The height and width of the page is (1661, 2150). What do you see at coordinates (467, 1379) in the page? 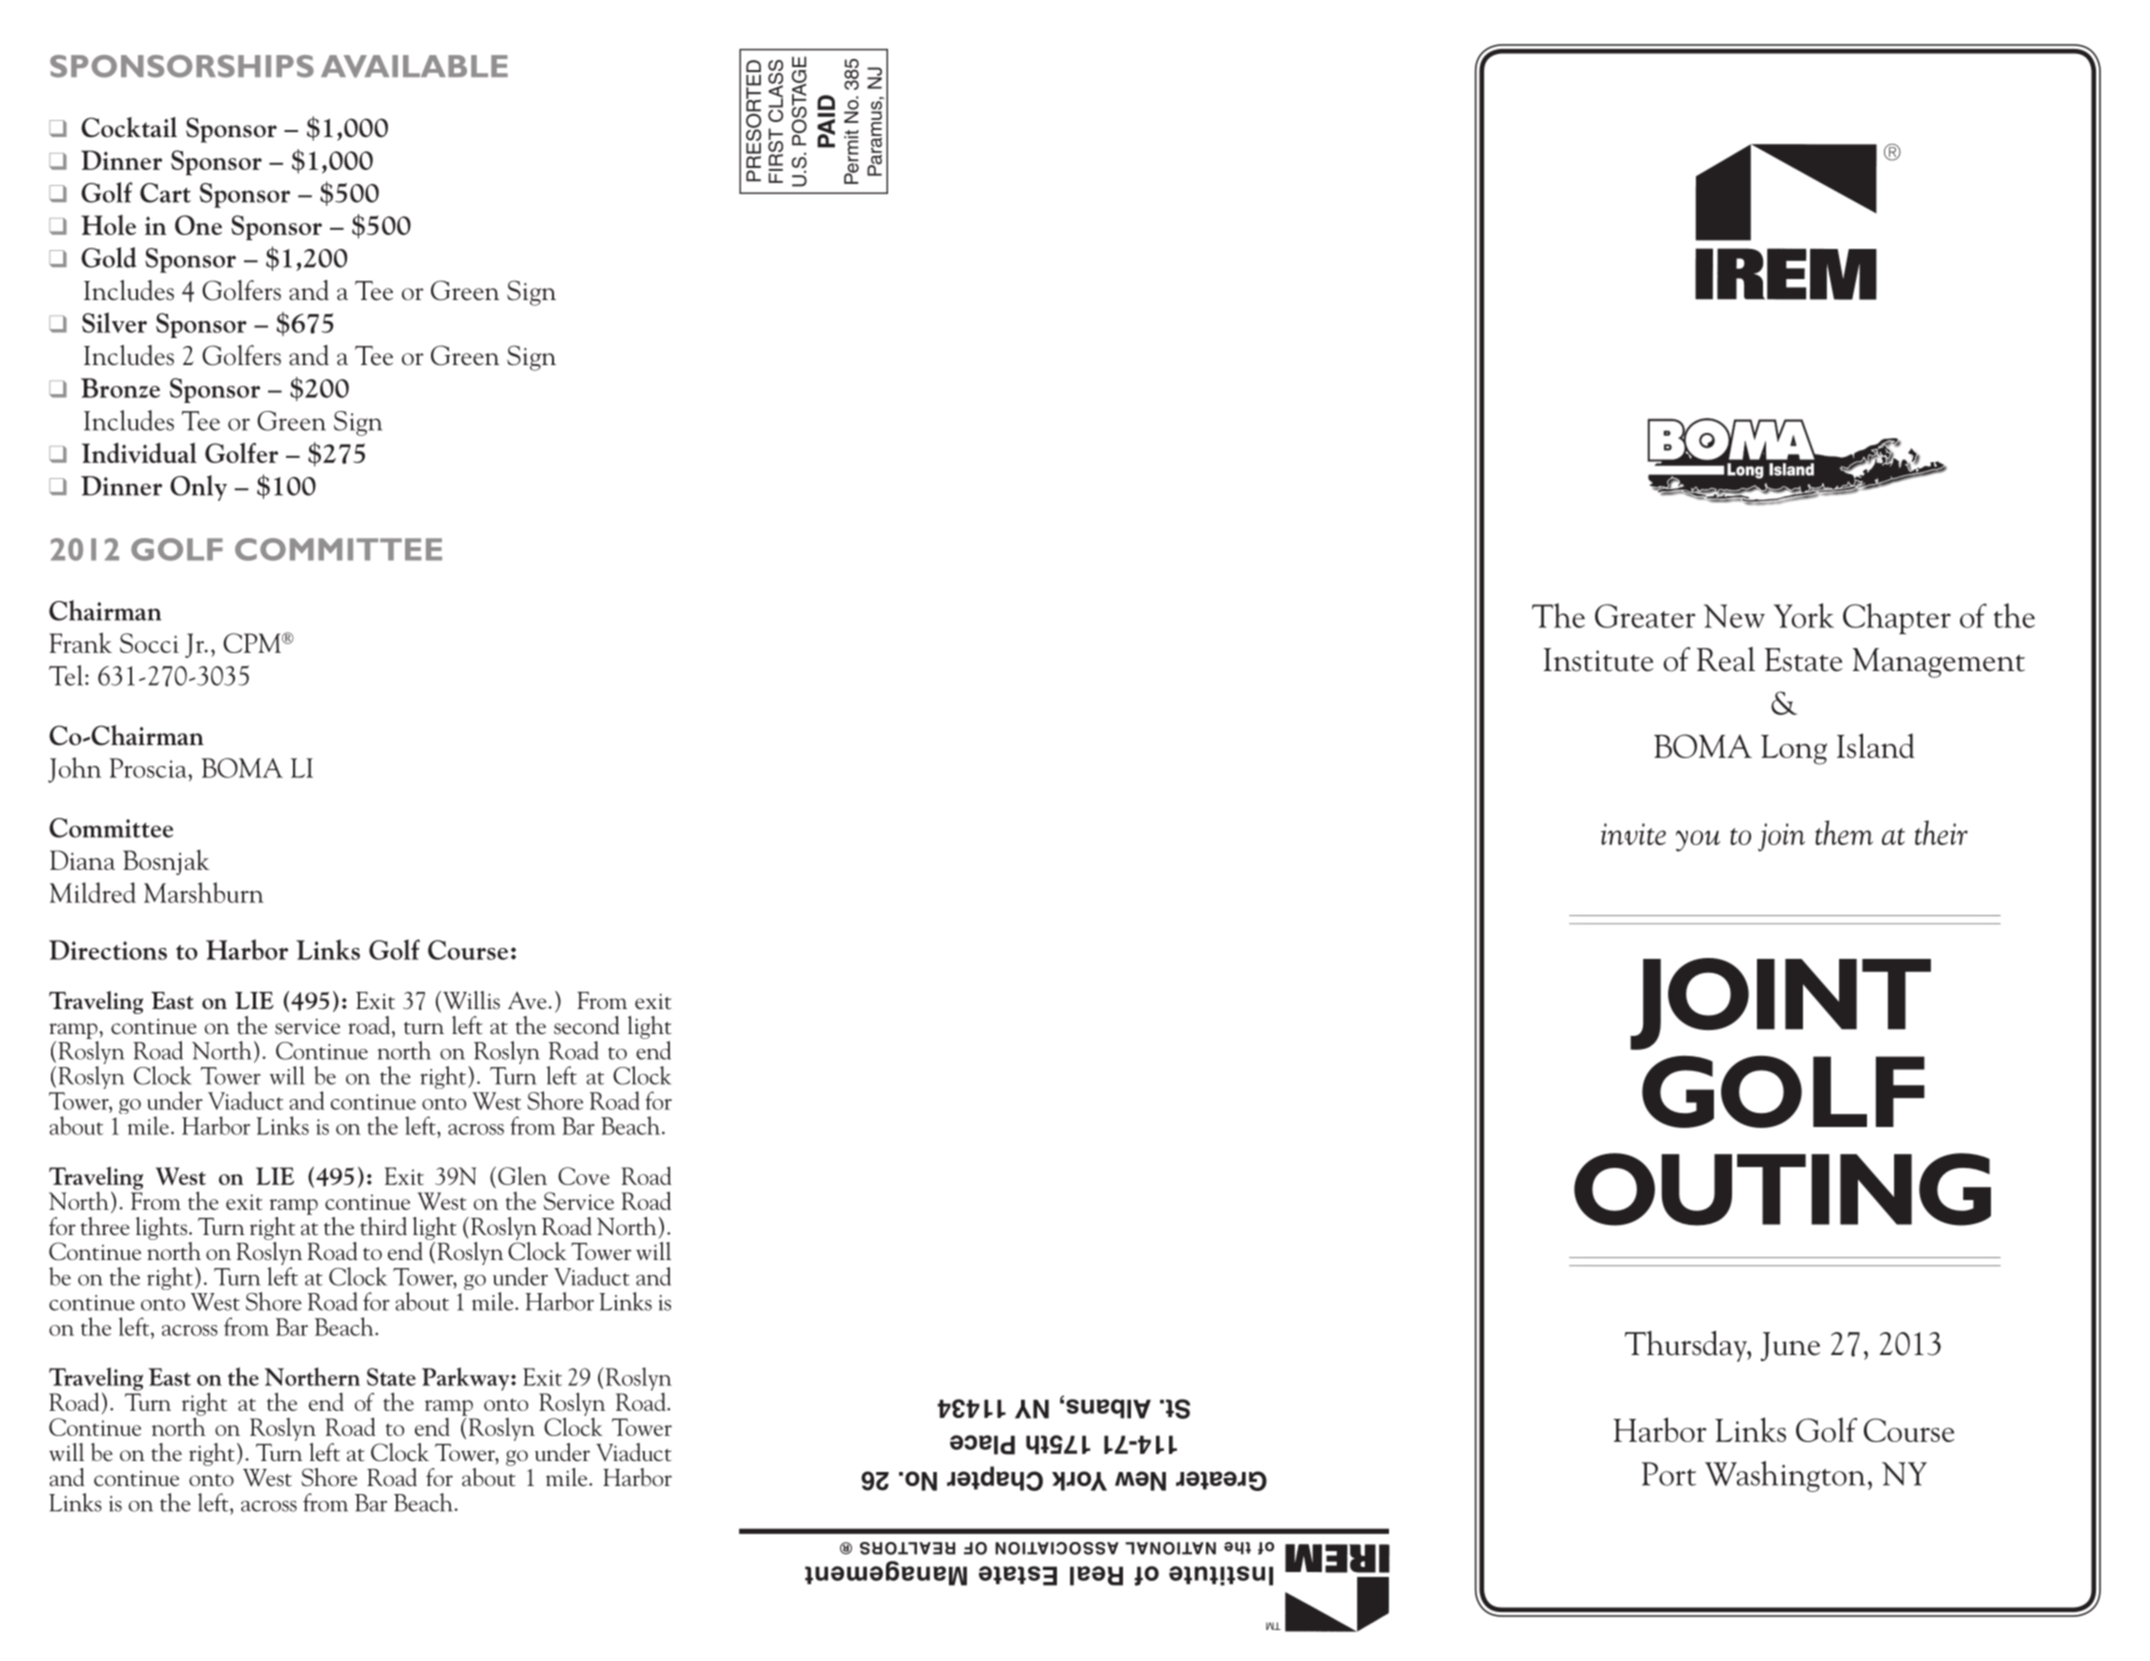
I see `Parkway` at bounding box center [467, 1379].
